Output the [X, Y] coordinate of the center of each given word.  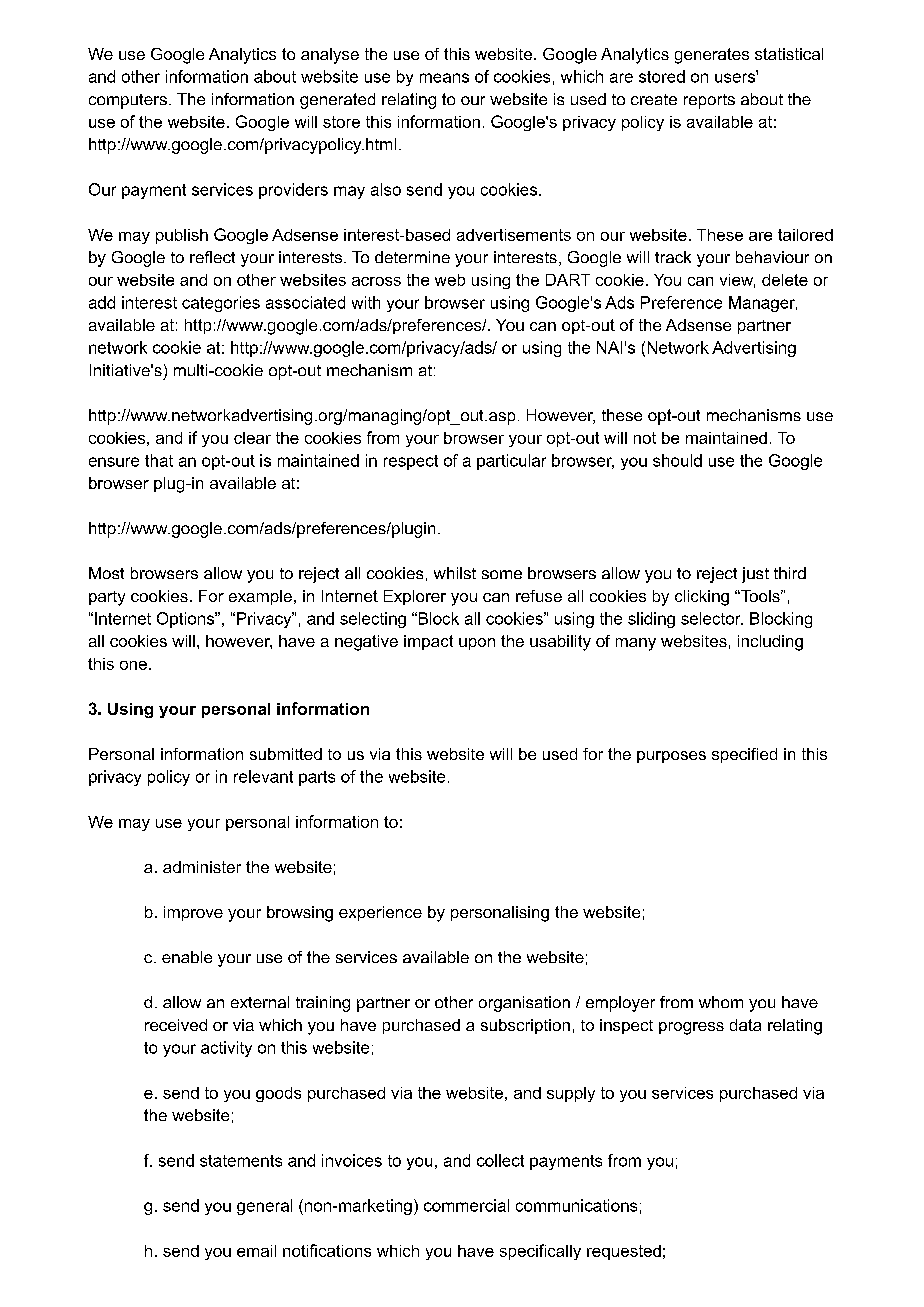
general [264, 1207]
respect [411, 462]
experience [380, 913]
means [444, 78]
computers [128, 101]
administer [202, 867]
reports [709, 101]
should [677, 460]
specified [744, 755]
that [159, 460]
